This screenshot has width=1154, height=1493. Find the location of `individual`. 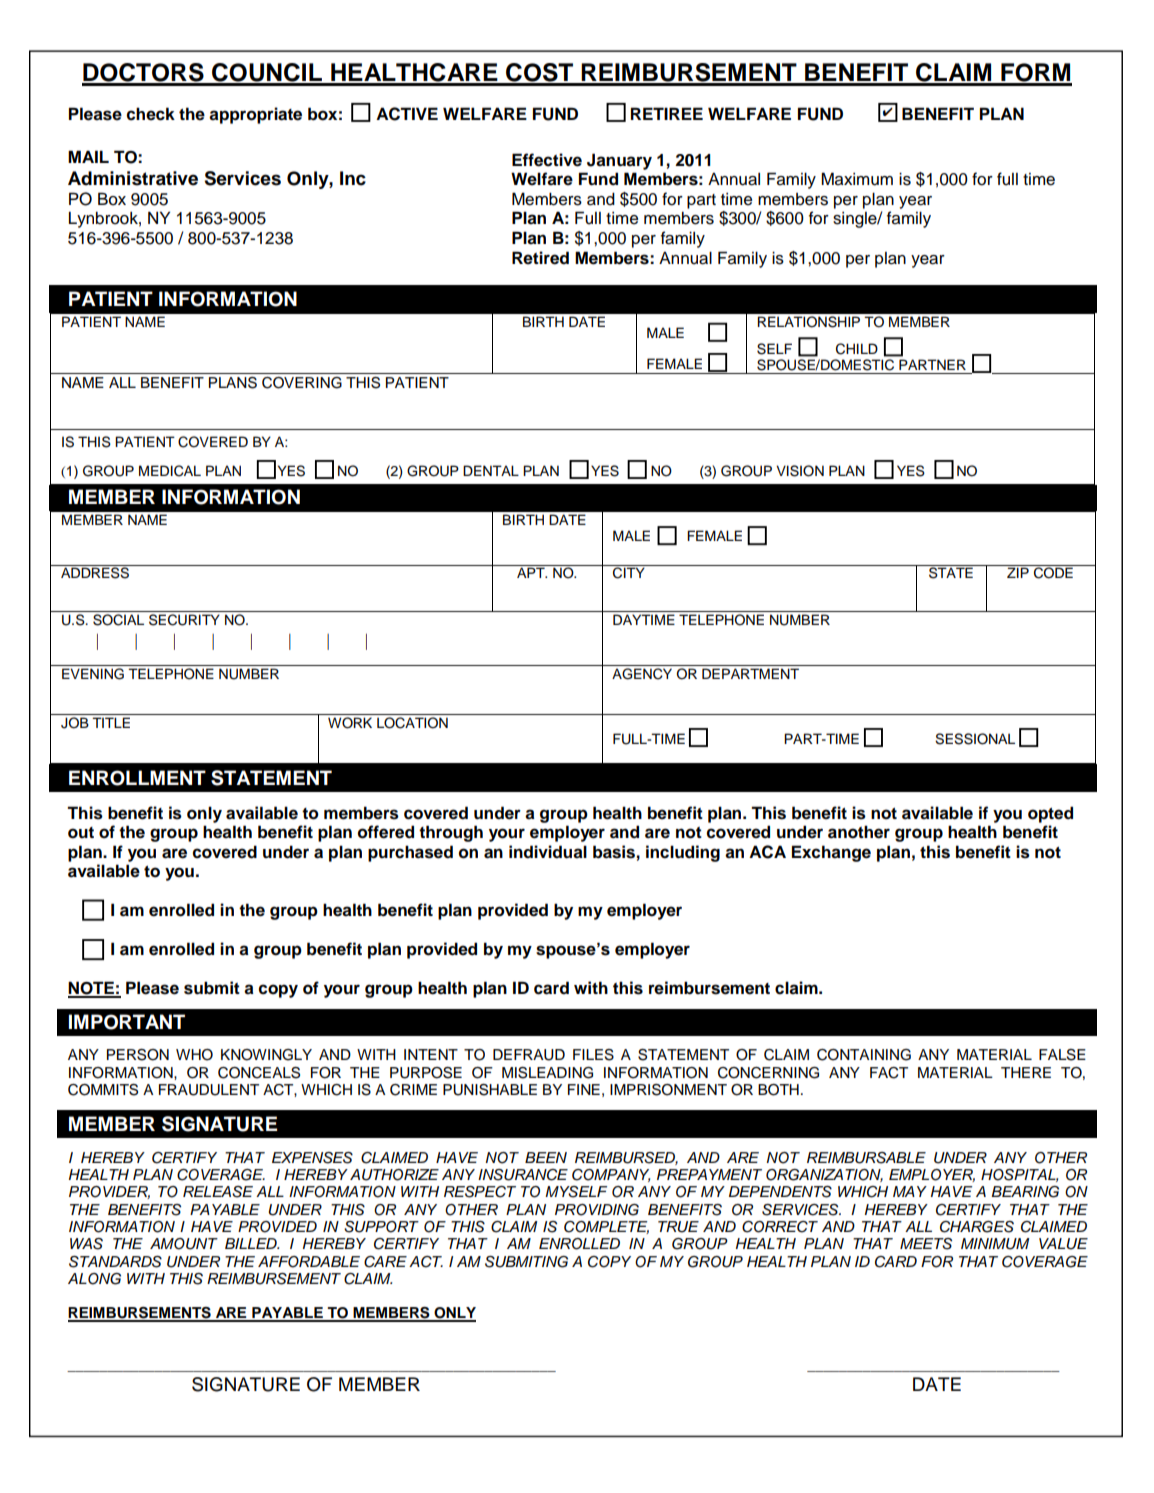

individual is located at coordinates (548, 852).
